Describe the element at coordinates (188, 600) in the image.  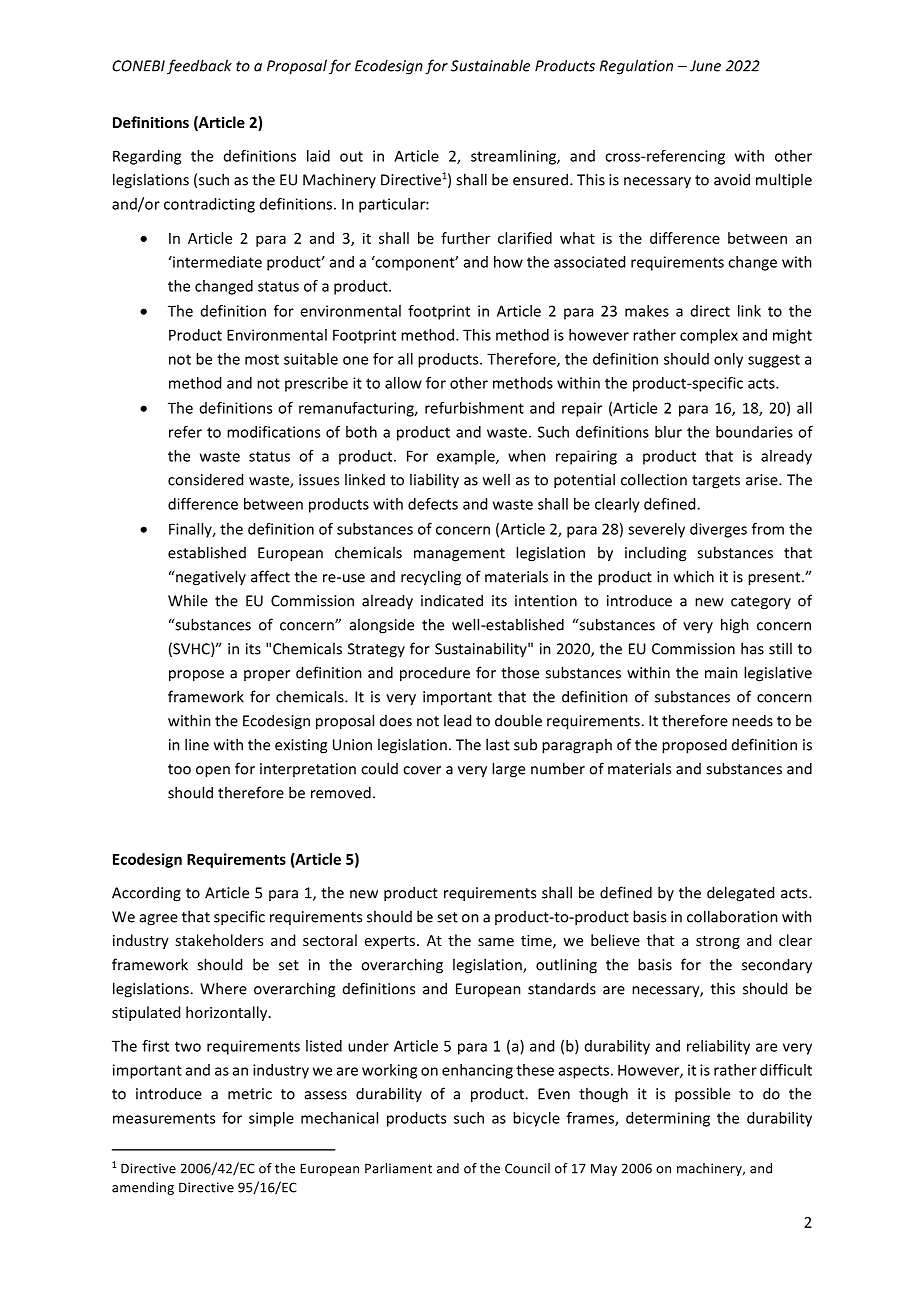
I see `While` at that location.
